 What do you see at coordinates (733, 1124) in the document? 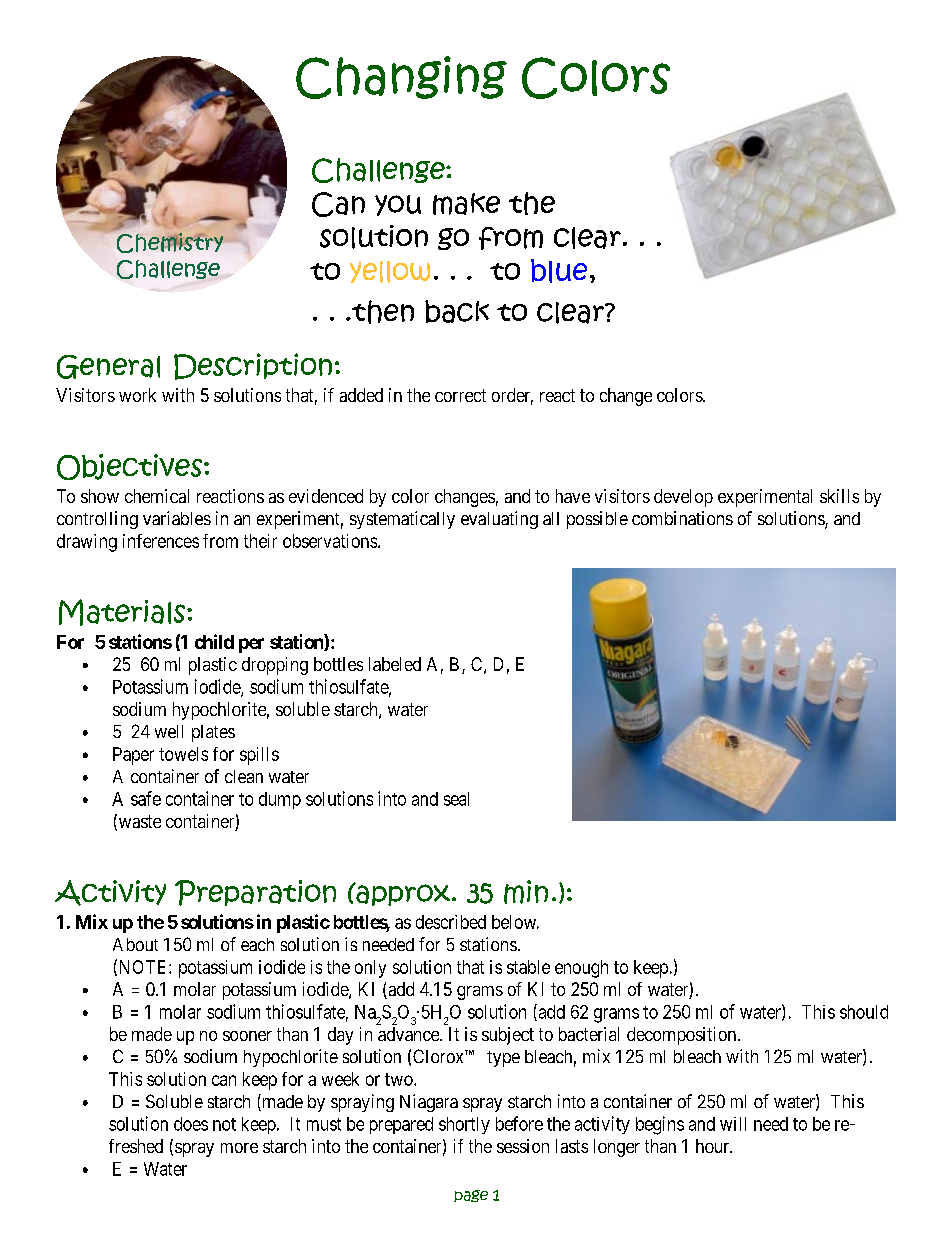
I see `will` at bounding box center [733, 1124].
